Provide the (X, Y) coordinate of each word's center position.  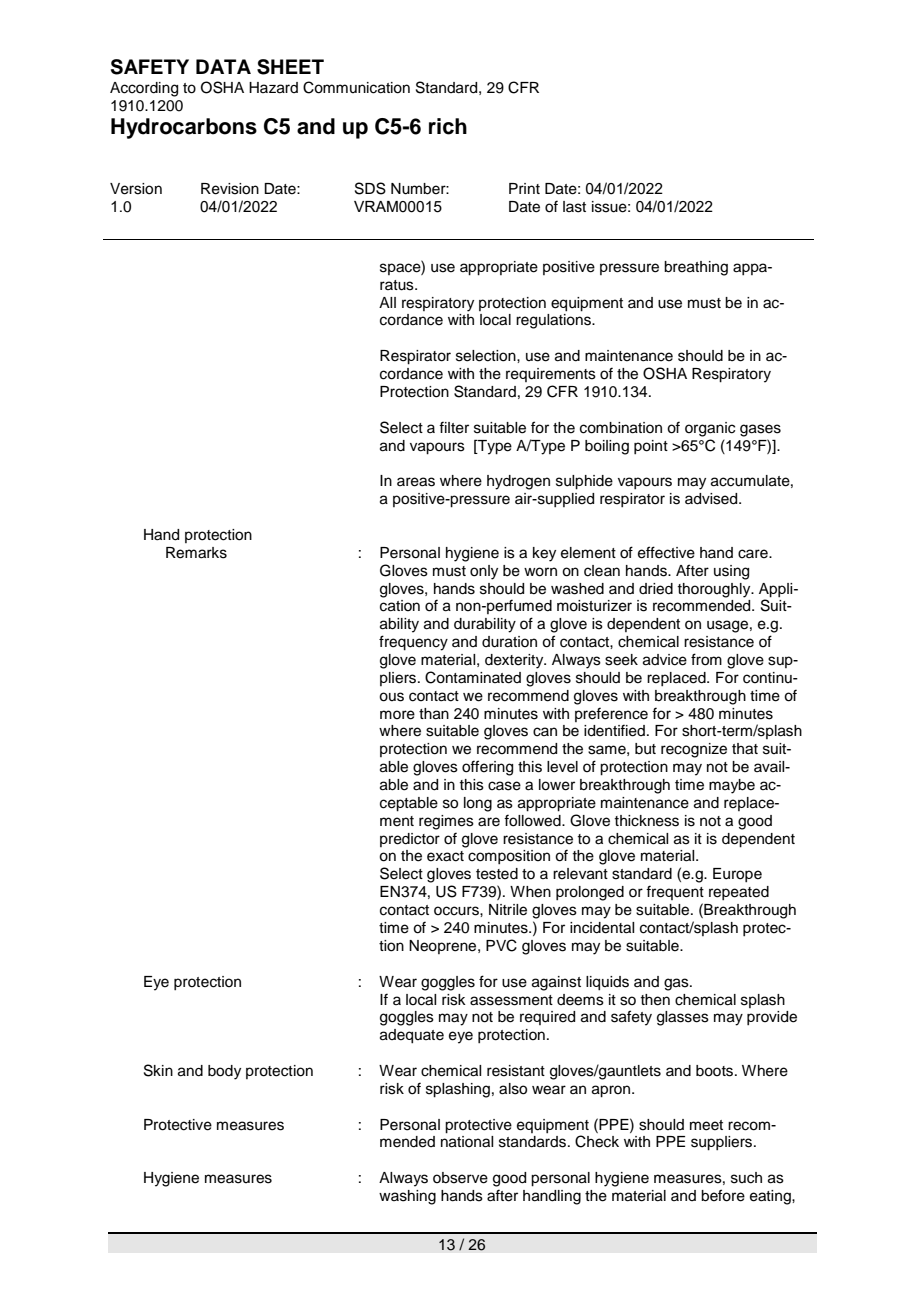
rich (448, 126)
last (574, 207)
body (224, 1072)
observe (460, 1178)
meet (706, 1125)
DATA (223, 66)
